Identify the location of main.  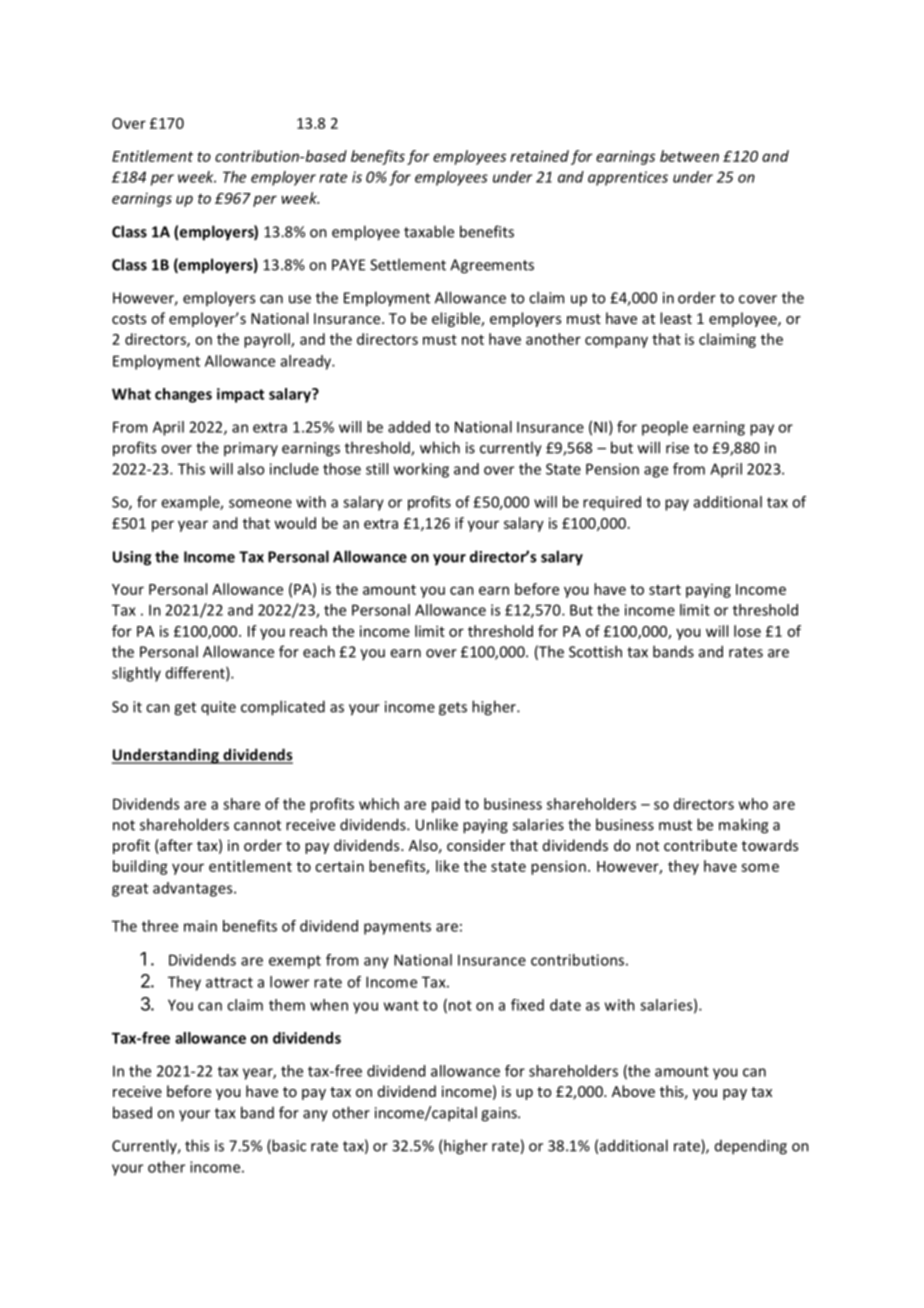
(200, 926).
